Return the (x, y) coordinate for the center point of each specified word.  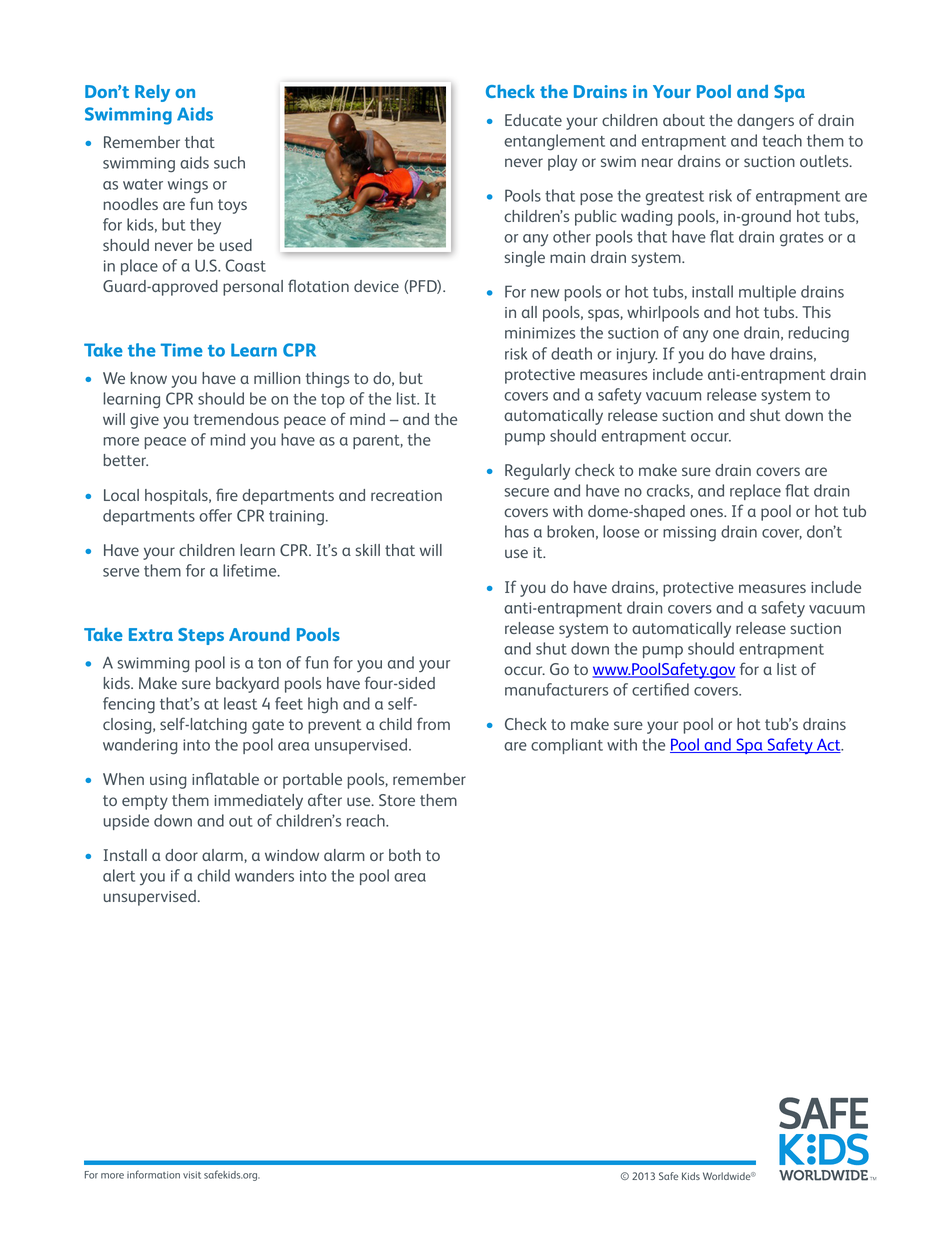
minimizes (540, 333)
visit (192, 1175)
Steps (201, 636)
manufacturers (556, 689)
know (149, 378)
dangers (765, 122)
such (229, 162)
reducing (819, 334)
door (181, 855)
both (405, 855)
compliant (567, 746)
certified (660, 689)
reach (367, 820)
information (153, 1174)
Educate (533, 120)
